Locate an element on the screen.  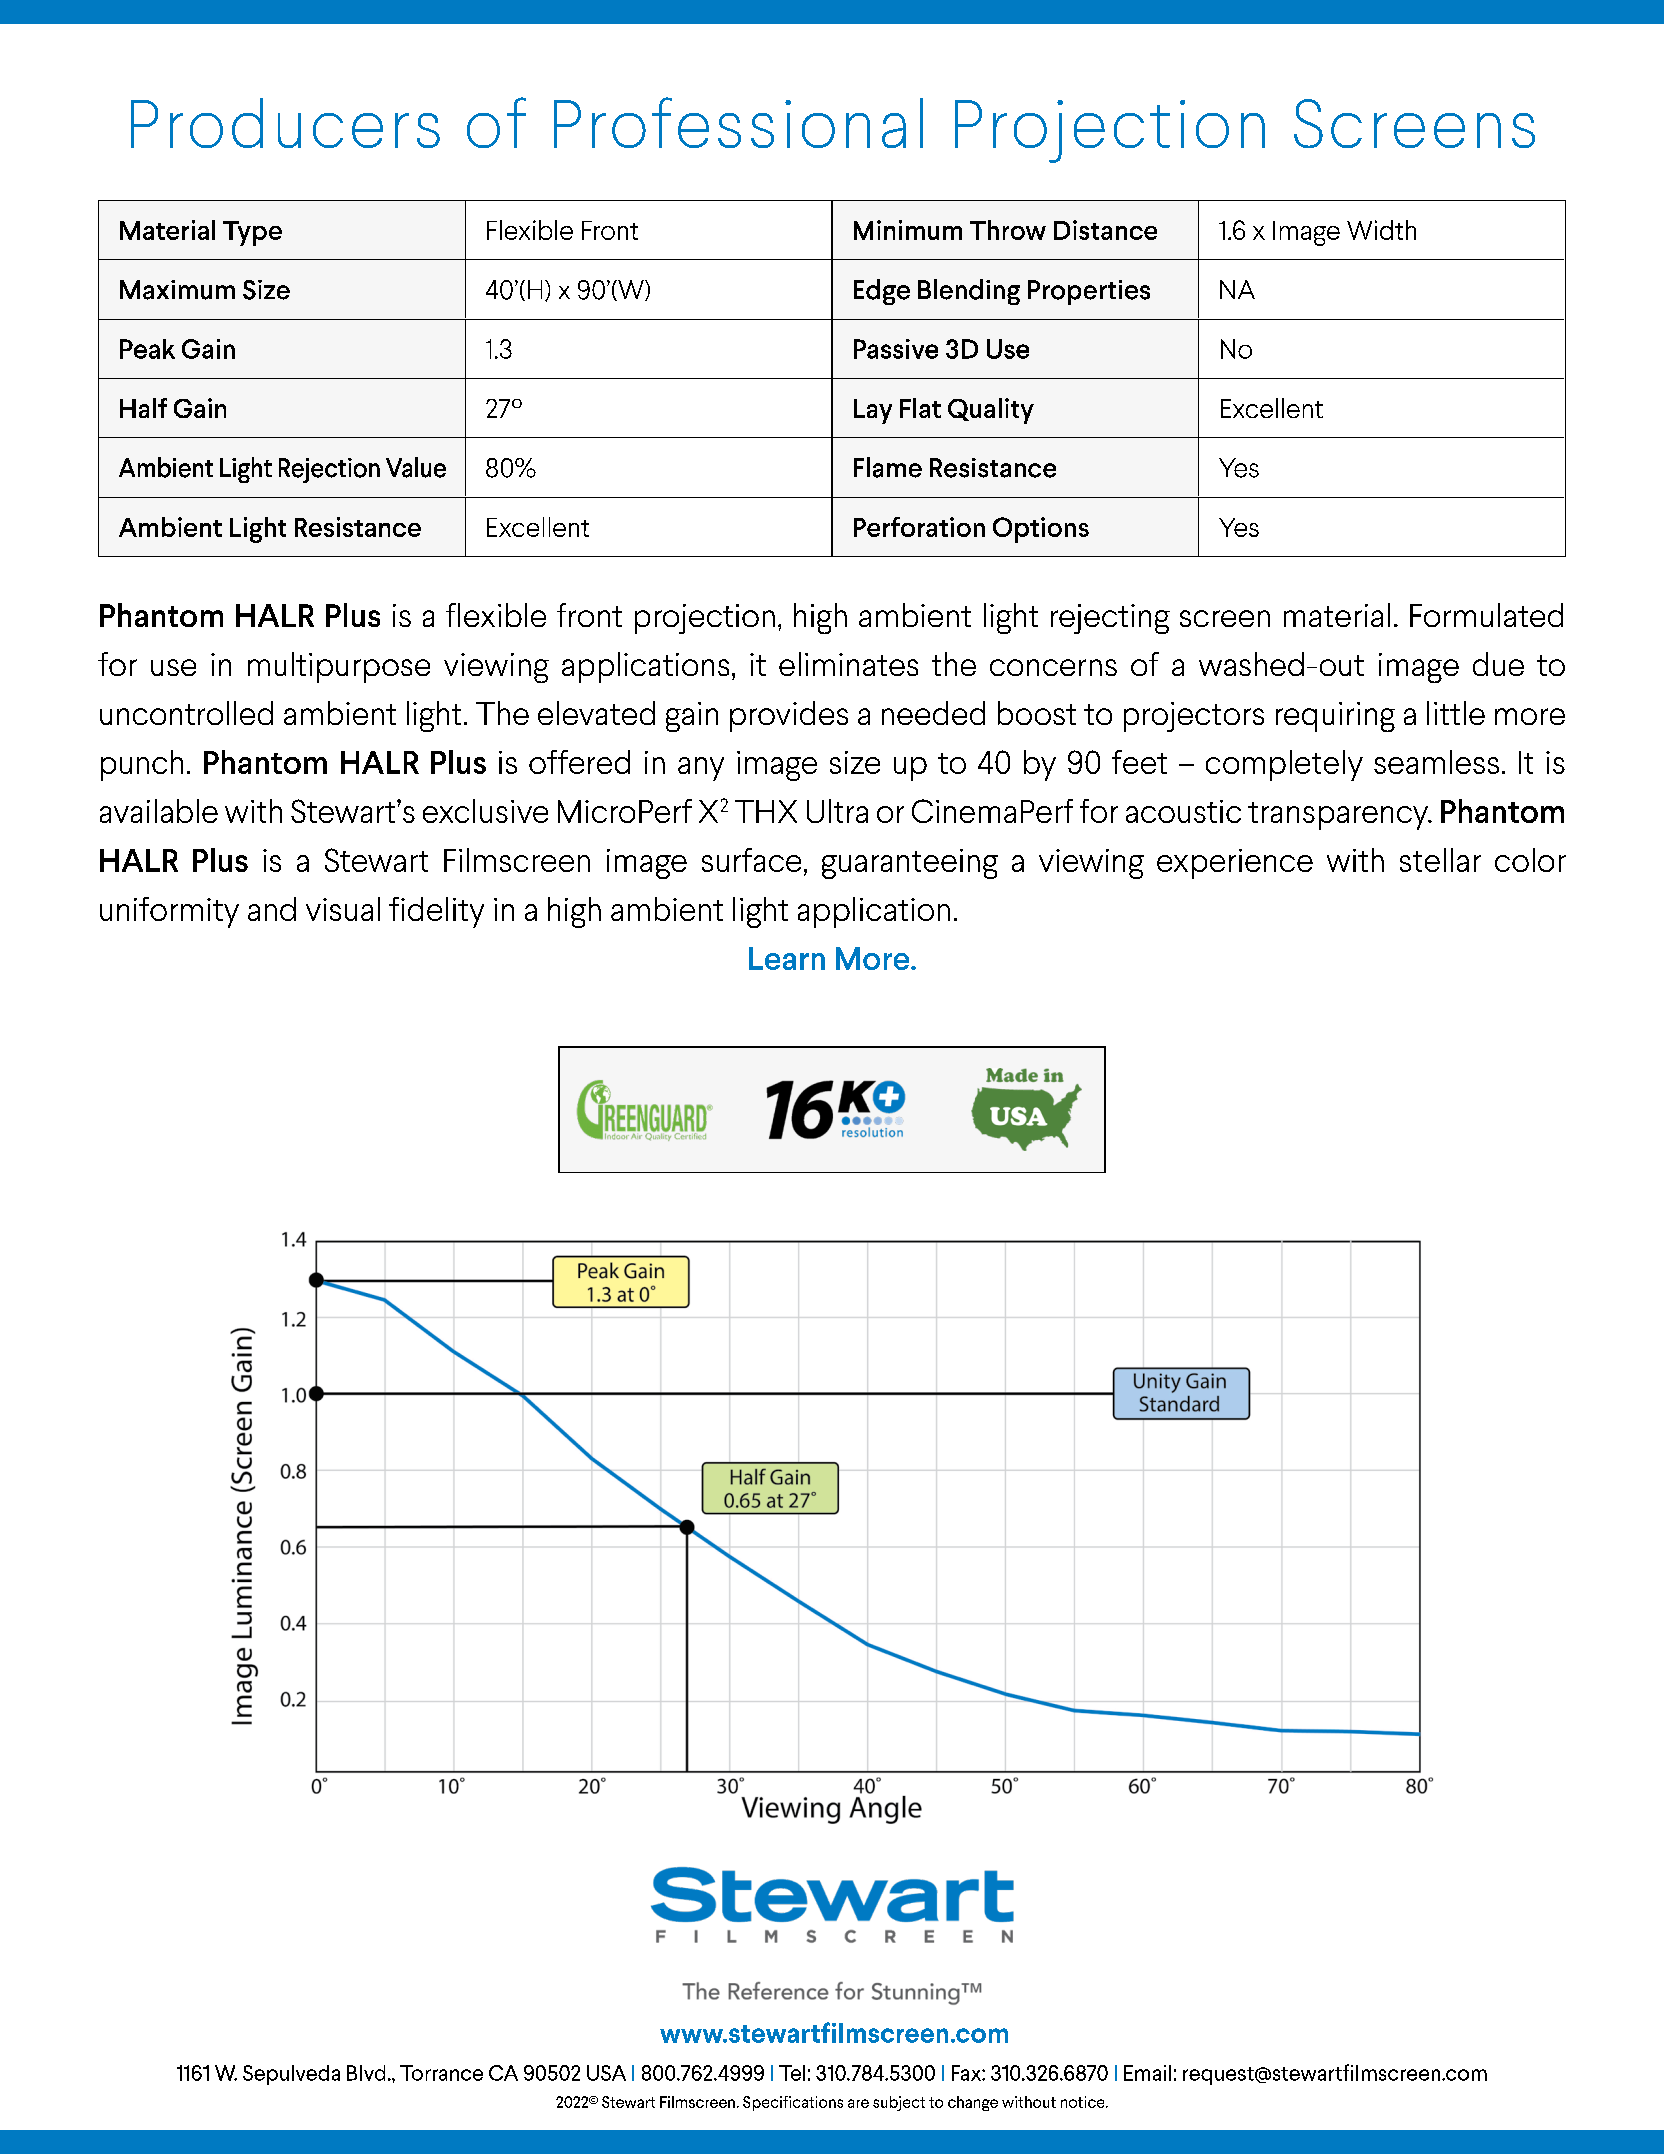
Learn is located at coordinates (787, 958).
